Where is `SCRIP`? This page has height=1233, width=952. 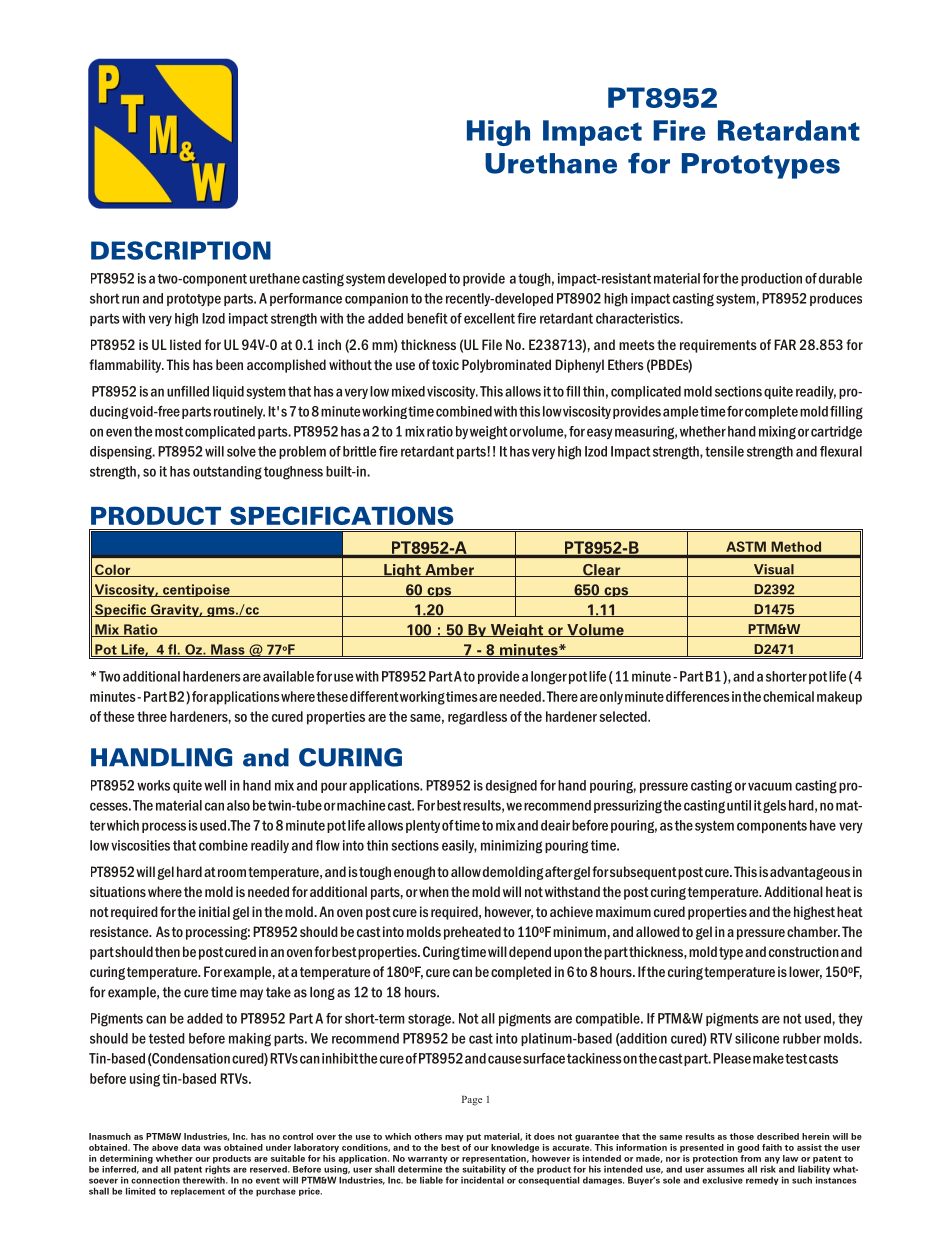
SCRIP is located at coordinates (166, 250).
